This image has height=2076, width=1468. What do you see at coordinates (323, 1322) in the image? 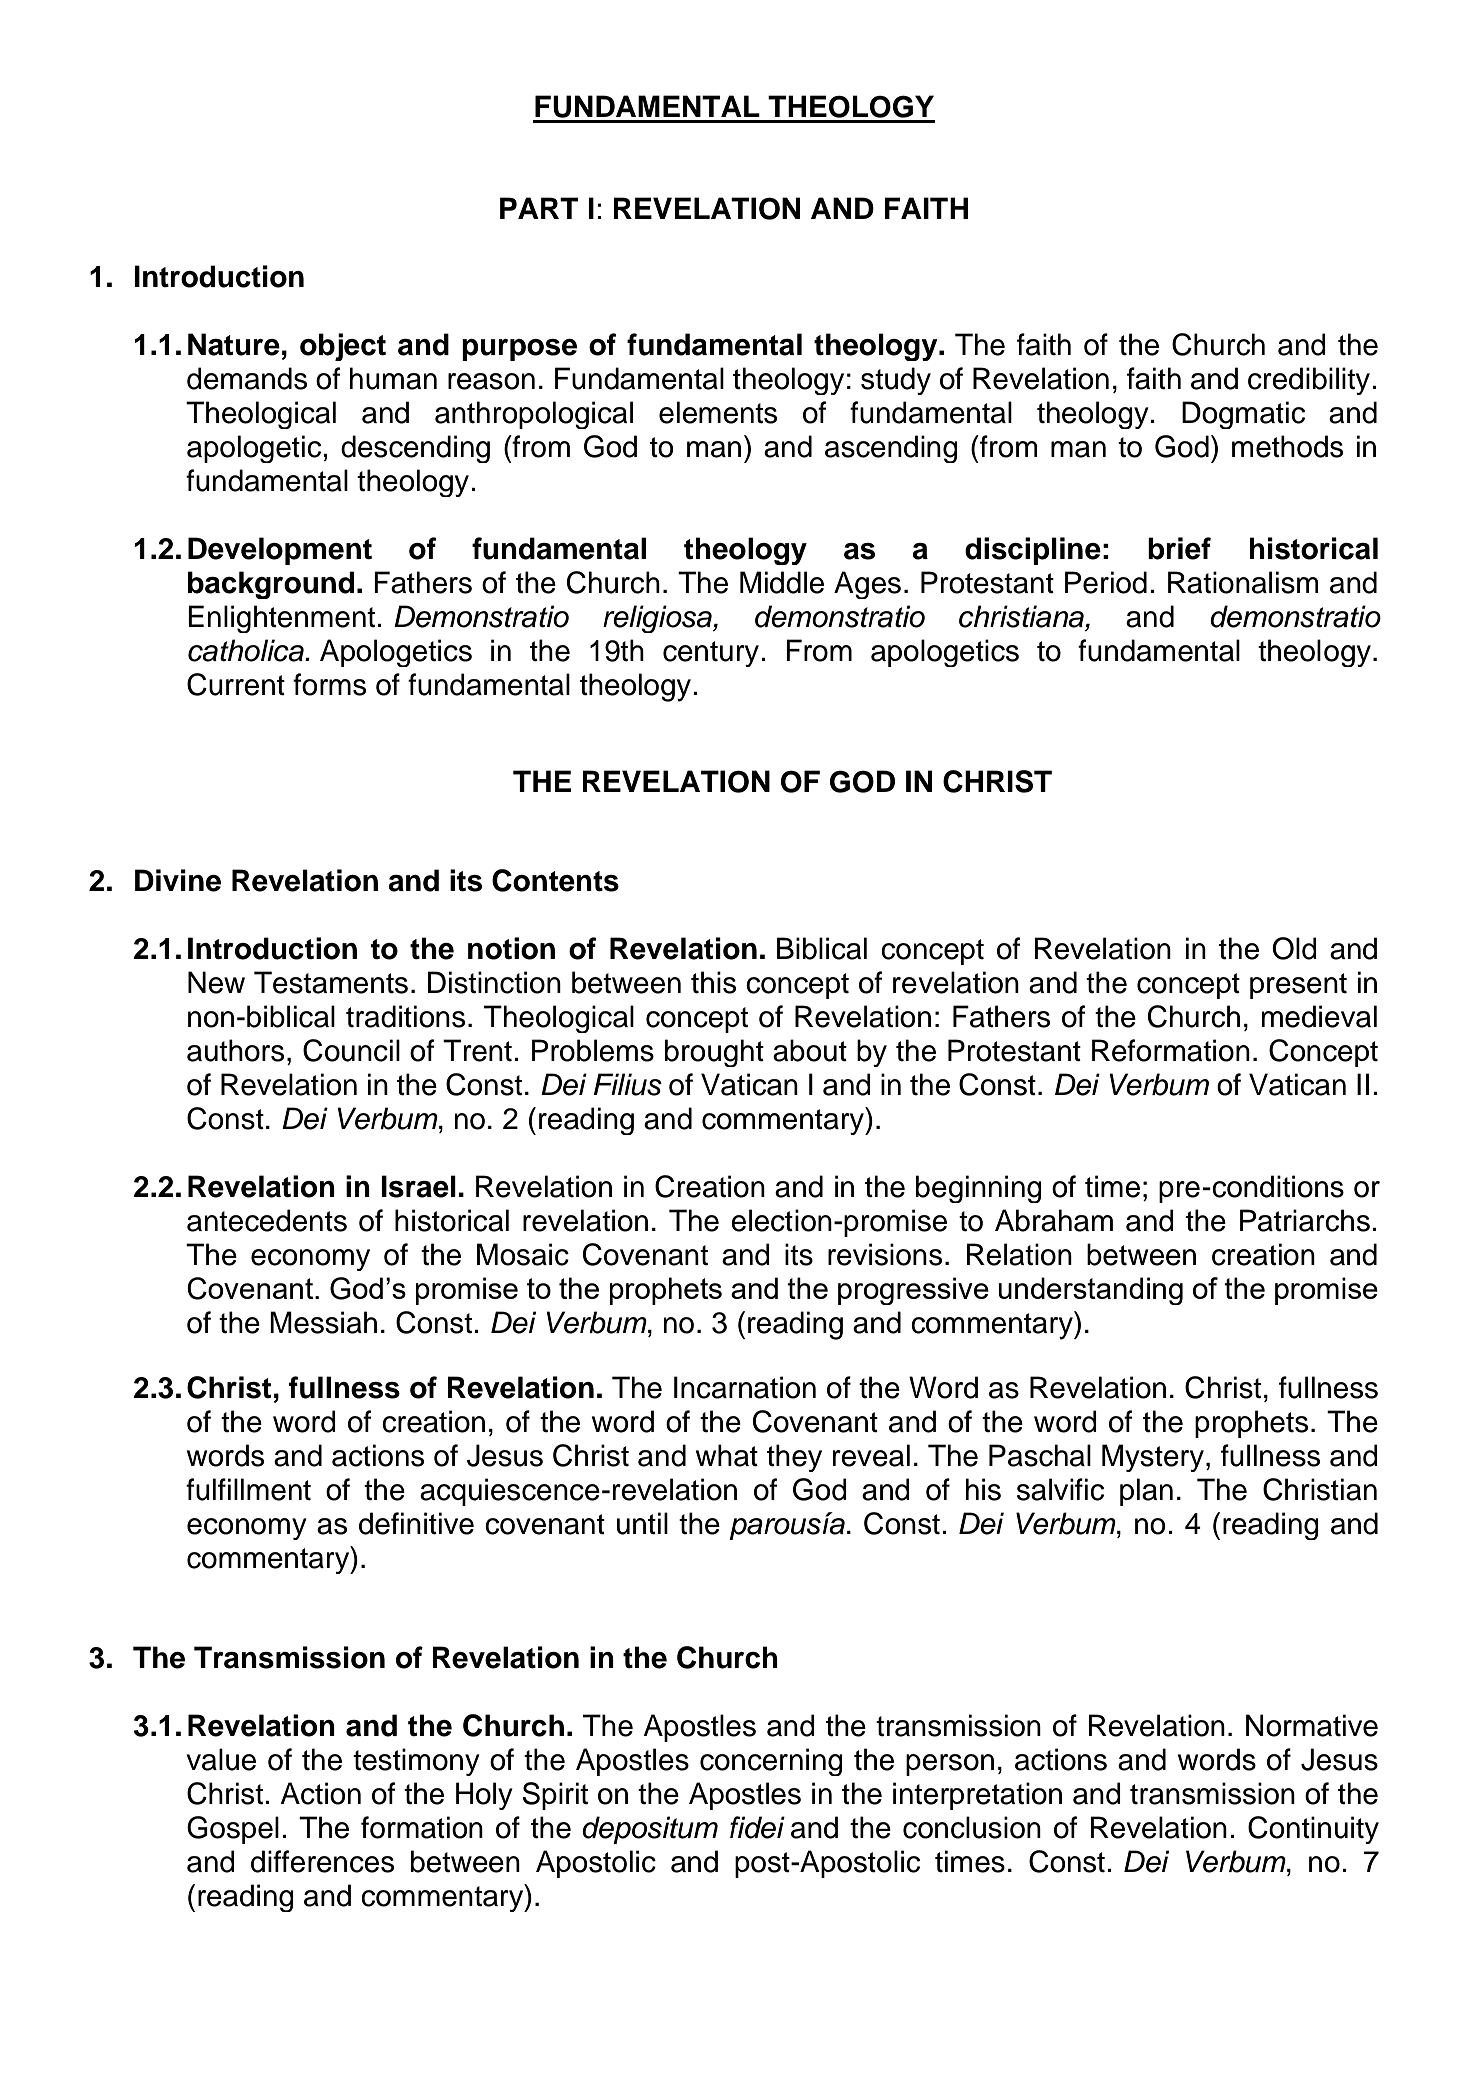
I see `Messiah` at bounding box center [323, 1322].
